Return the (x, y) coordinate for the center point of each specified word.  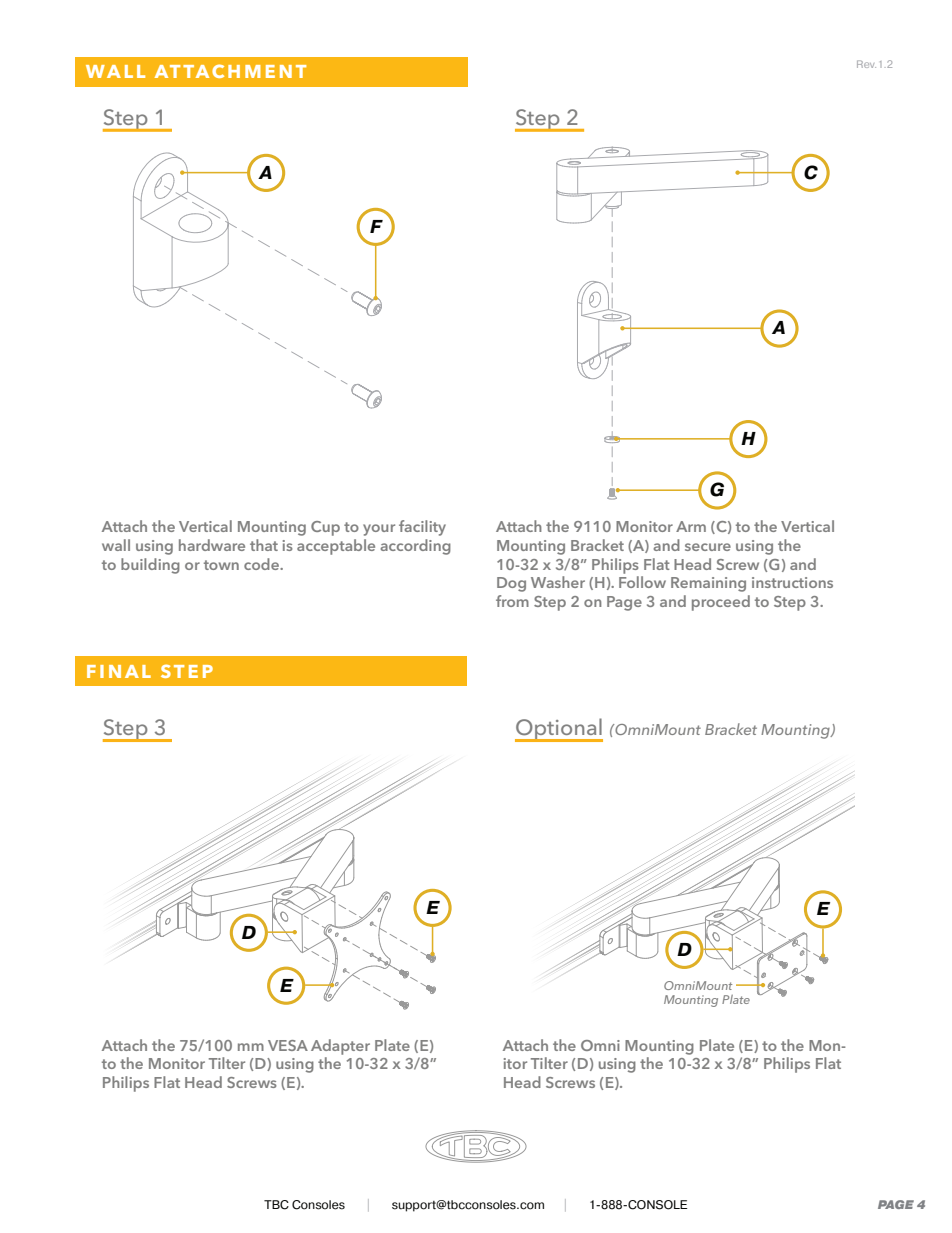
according (415, 547)
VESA (288, 1045)
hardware (212, 545)
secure (708, 547)
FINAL (119, 671)
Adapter (340, 1047)
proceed (721, 603)
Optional (559, 730)
